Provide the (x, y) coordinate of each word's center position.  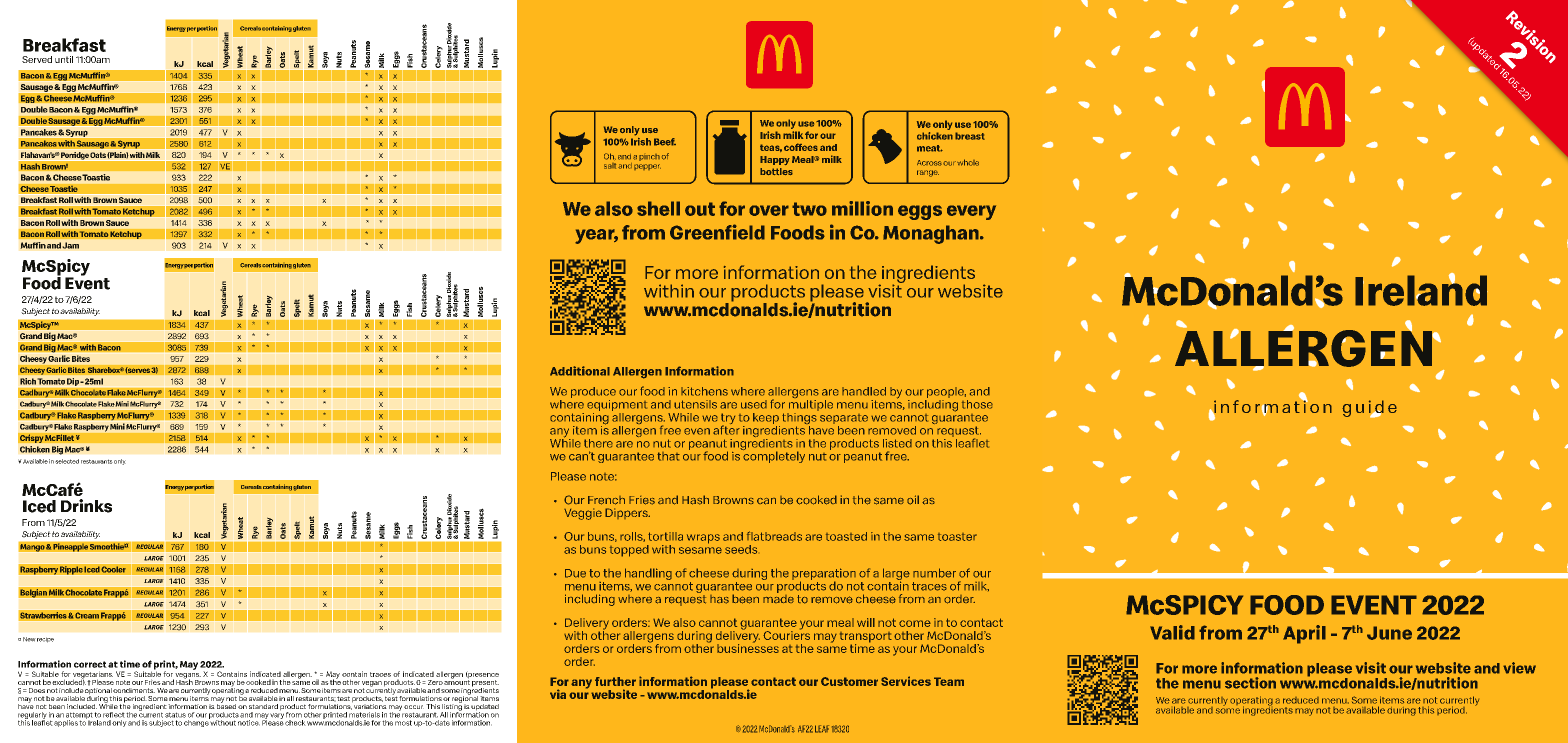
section (1250, 683)
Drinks (86, 506)
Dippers (627, 513)
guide (1369, 409)
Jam (70, 245)
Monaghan (932, 234)
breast (970, 136)
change (197, 722)
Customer (849, 681)
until (64, 59)
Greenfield (717, 232)
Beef (665, 142)
